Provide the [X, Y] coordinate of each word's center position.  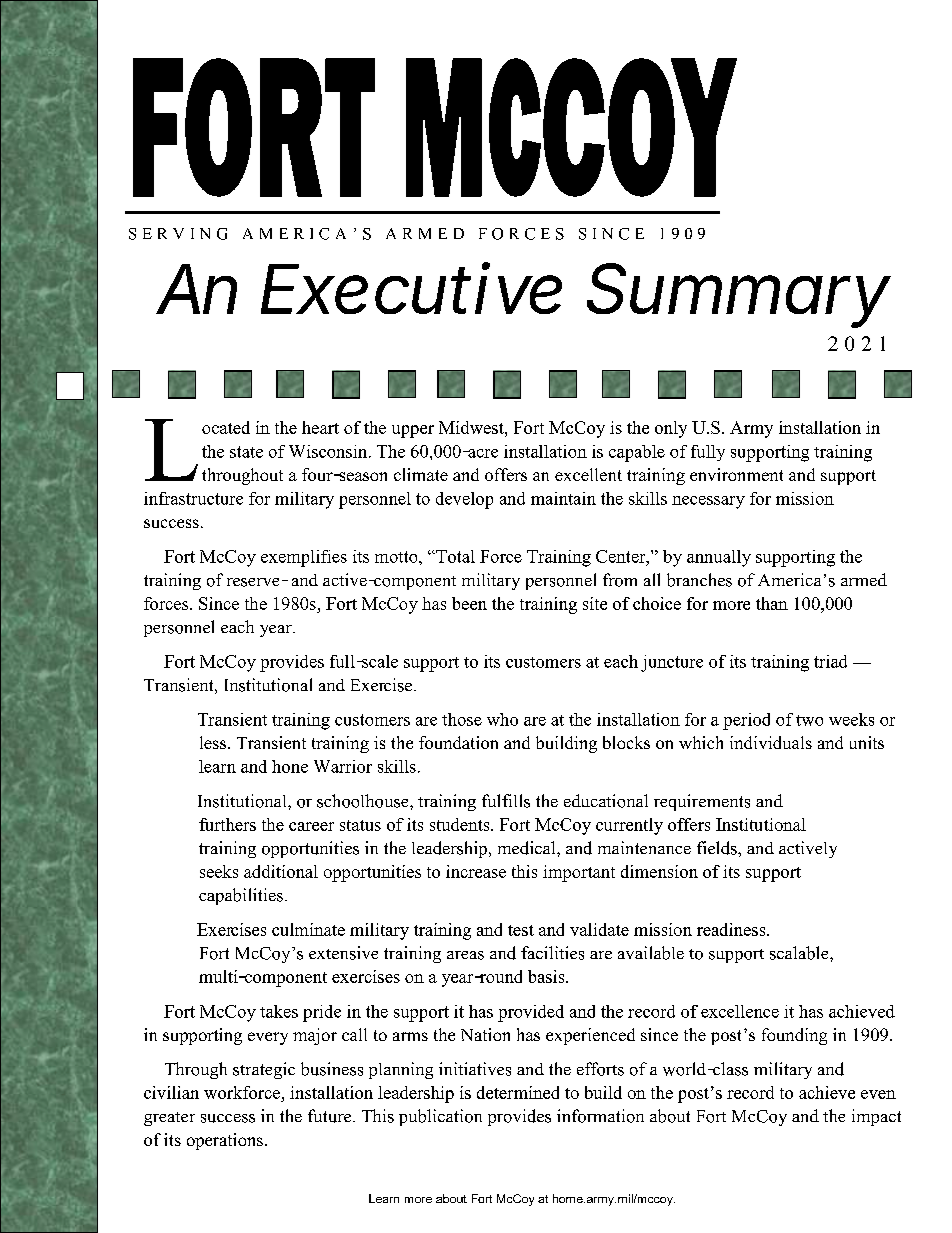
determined [518, 1092]
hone [290, 766]
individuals [771, 742]
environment [736, 474]
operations [225, 1141]
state [246, 452]
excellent [588, 474]
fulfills [506, 801]
